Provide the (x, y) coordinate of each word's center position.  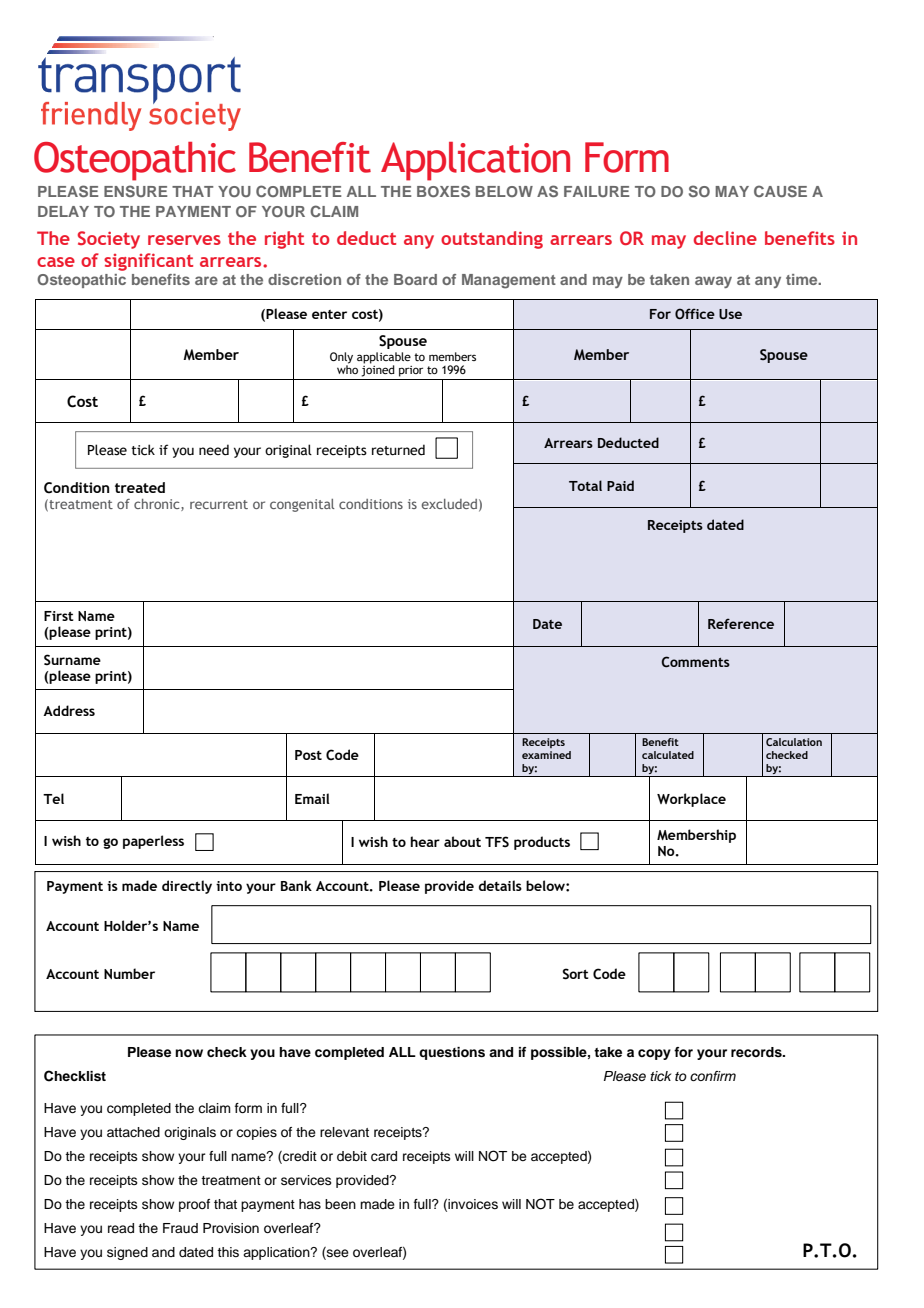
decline (725, 238)
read (121, 1228)
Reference (741, 623)
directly (187, 887)
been (340, 1204)
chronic (158, 505)
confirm (713, 1076)
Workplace (691, 800)
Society (109, 240)
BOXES (443, 191)
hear (425, 841)
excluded (449, 504)
